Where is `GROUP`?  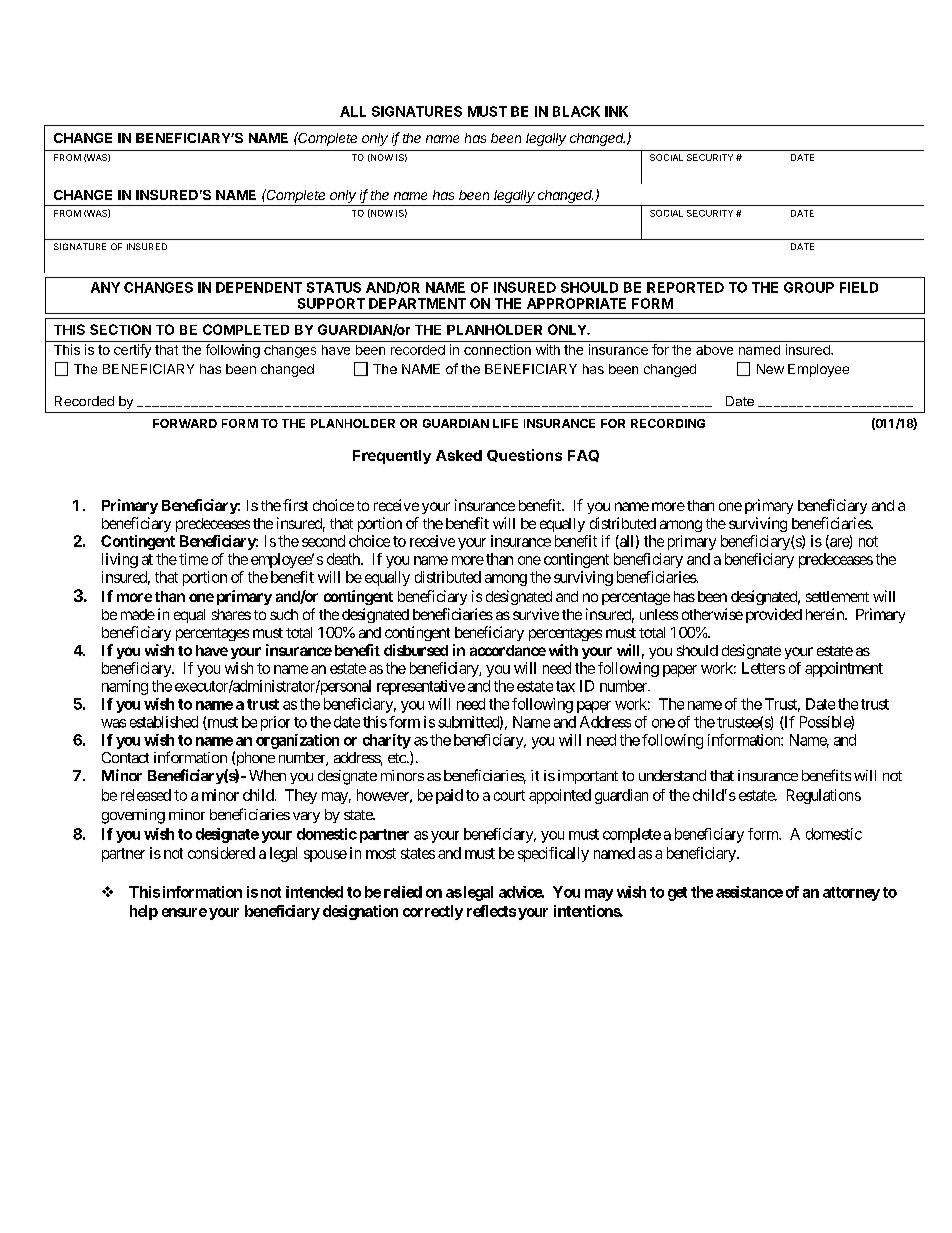
GROUP is located at coordinates (809, 287).
